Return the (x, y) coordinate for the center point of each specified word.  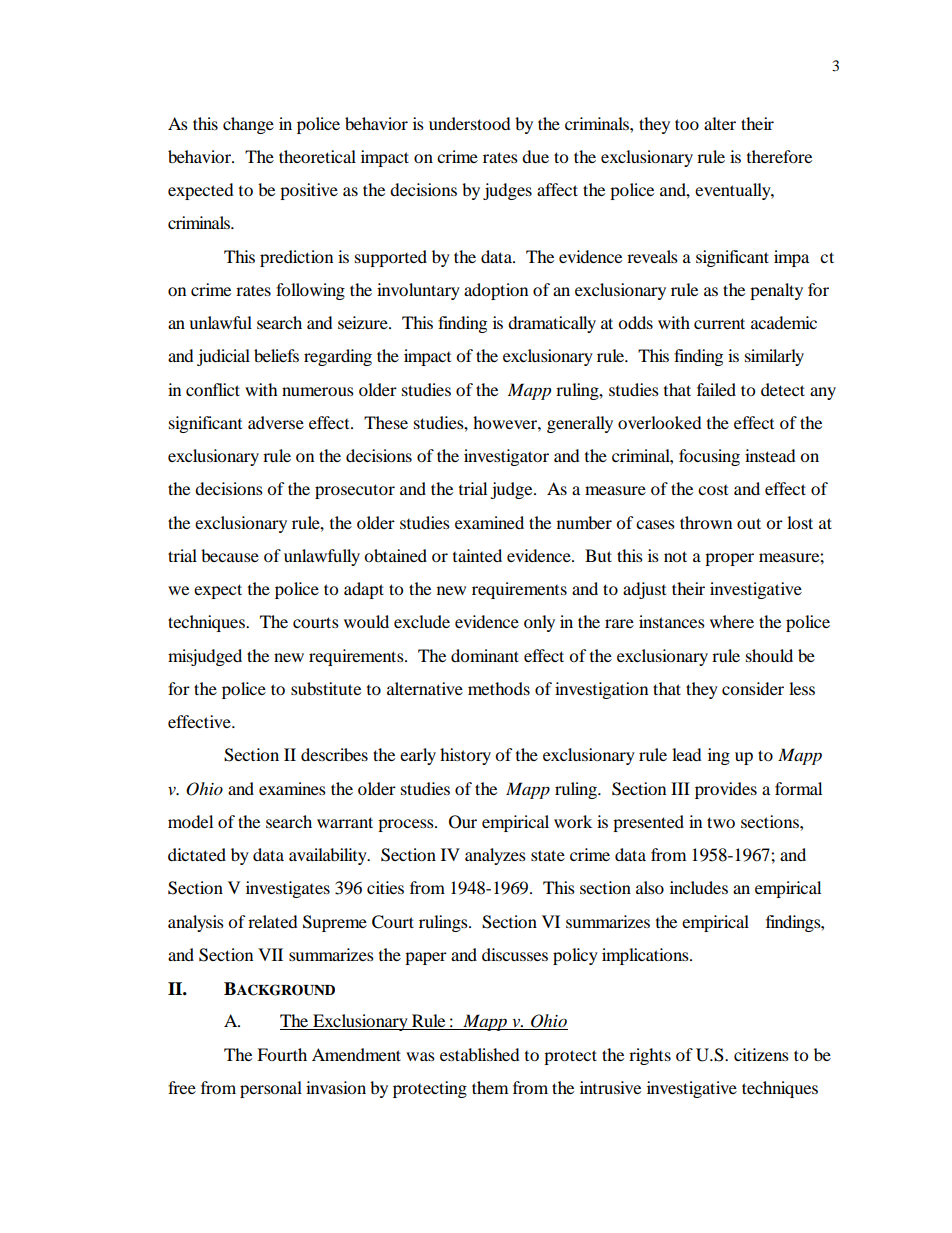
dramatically (552, 324)
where (732, 621)
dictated (197, 854)
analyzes (495, 856)
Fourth (282, 1054)
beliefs (276, 355)
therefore (779, 156)
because (230, 555)
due (535, 156)
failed (716, 389)
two (721, 822)
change (248, 125)
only (539, 623)
